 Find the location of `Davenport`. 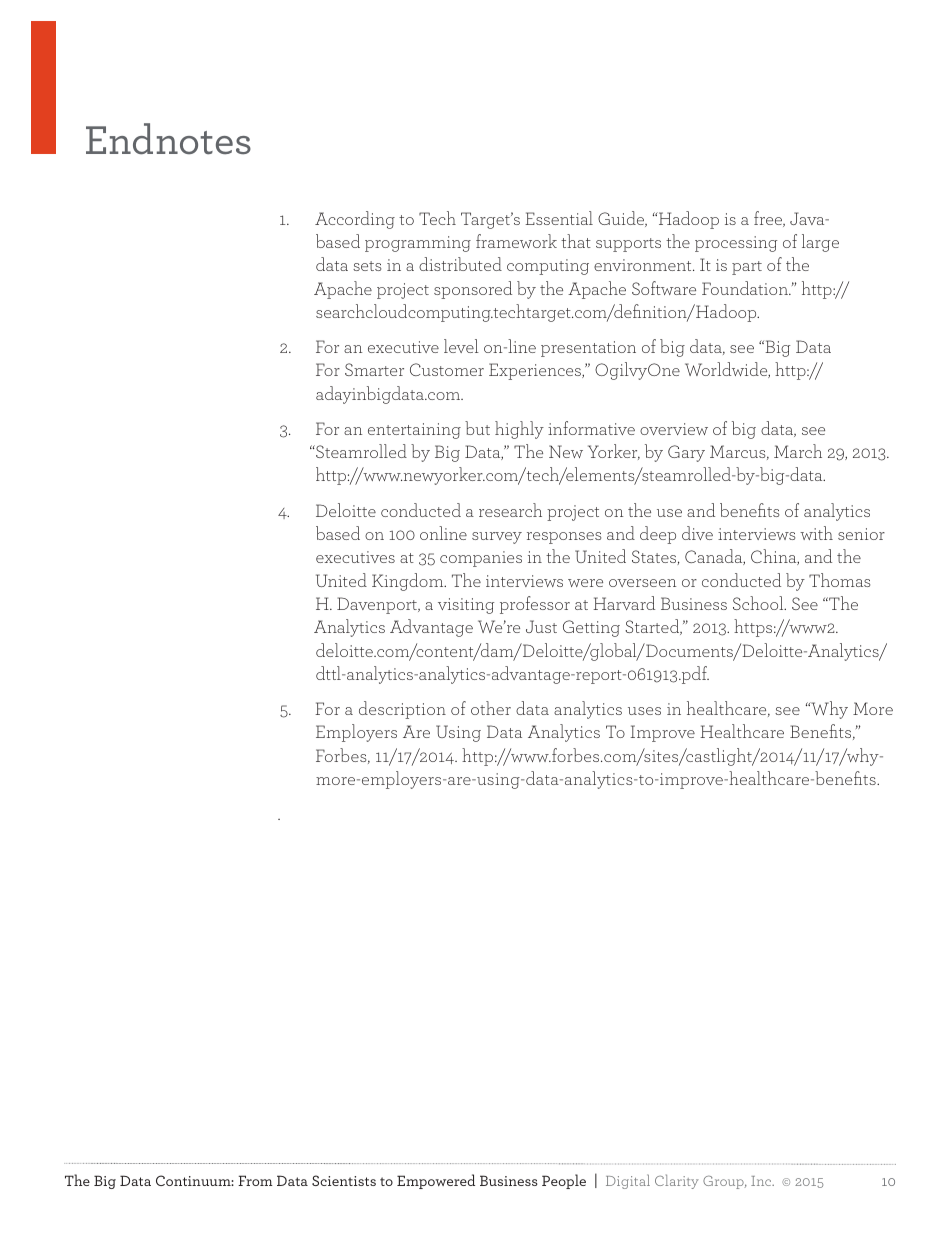

Davenport is located at coordinates (378, 605).
